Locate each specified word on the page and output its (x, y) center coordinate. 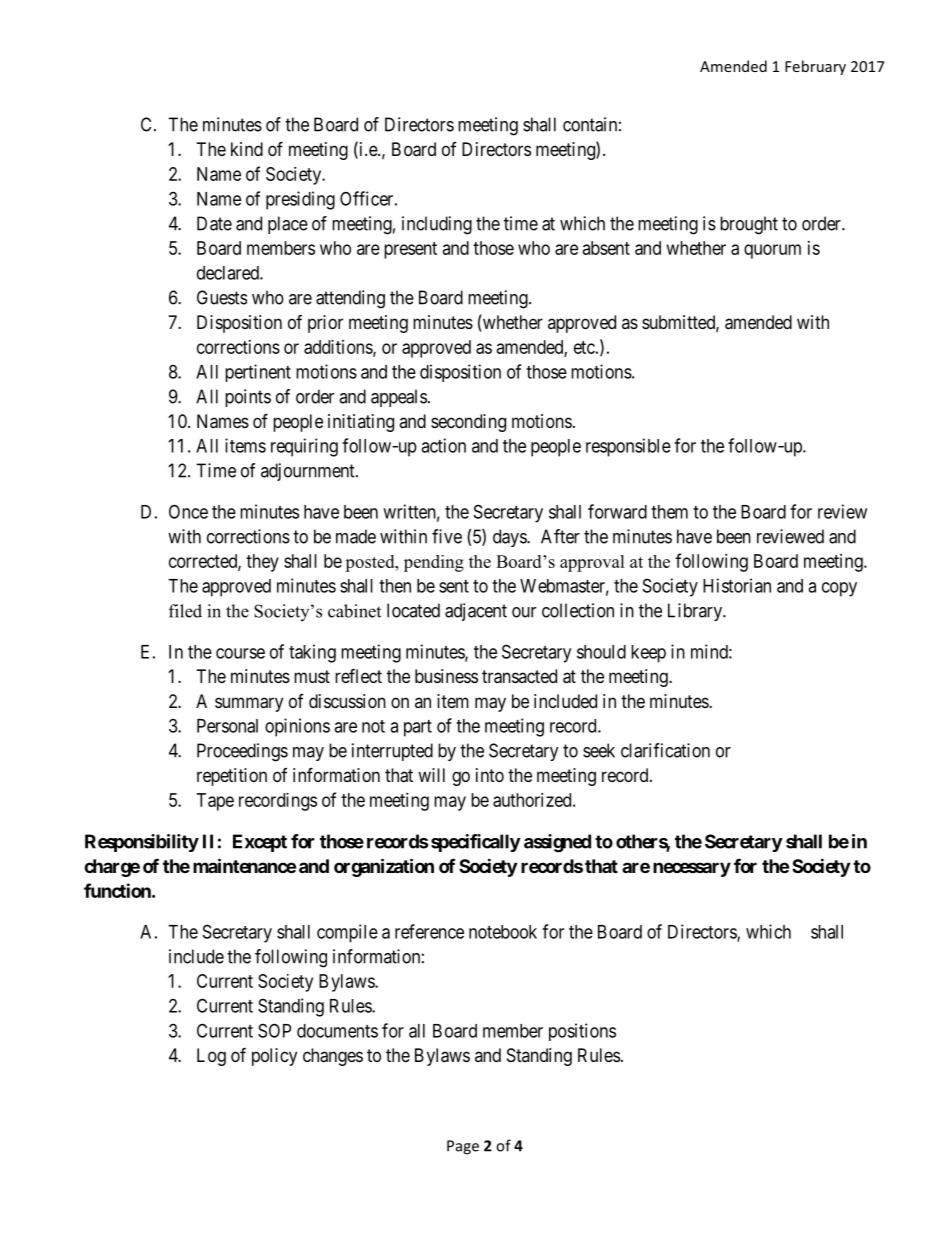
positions (582, 1032)
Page (463, 1147)
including (437, 225)
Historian (737, 585)
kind (247, 149)
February (815, 67)
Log (211, 1057)
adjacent (476, 612)
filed (185, 611)
